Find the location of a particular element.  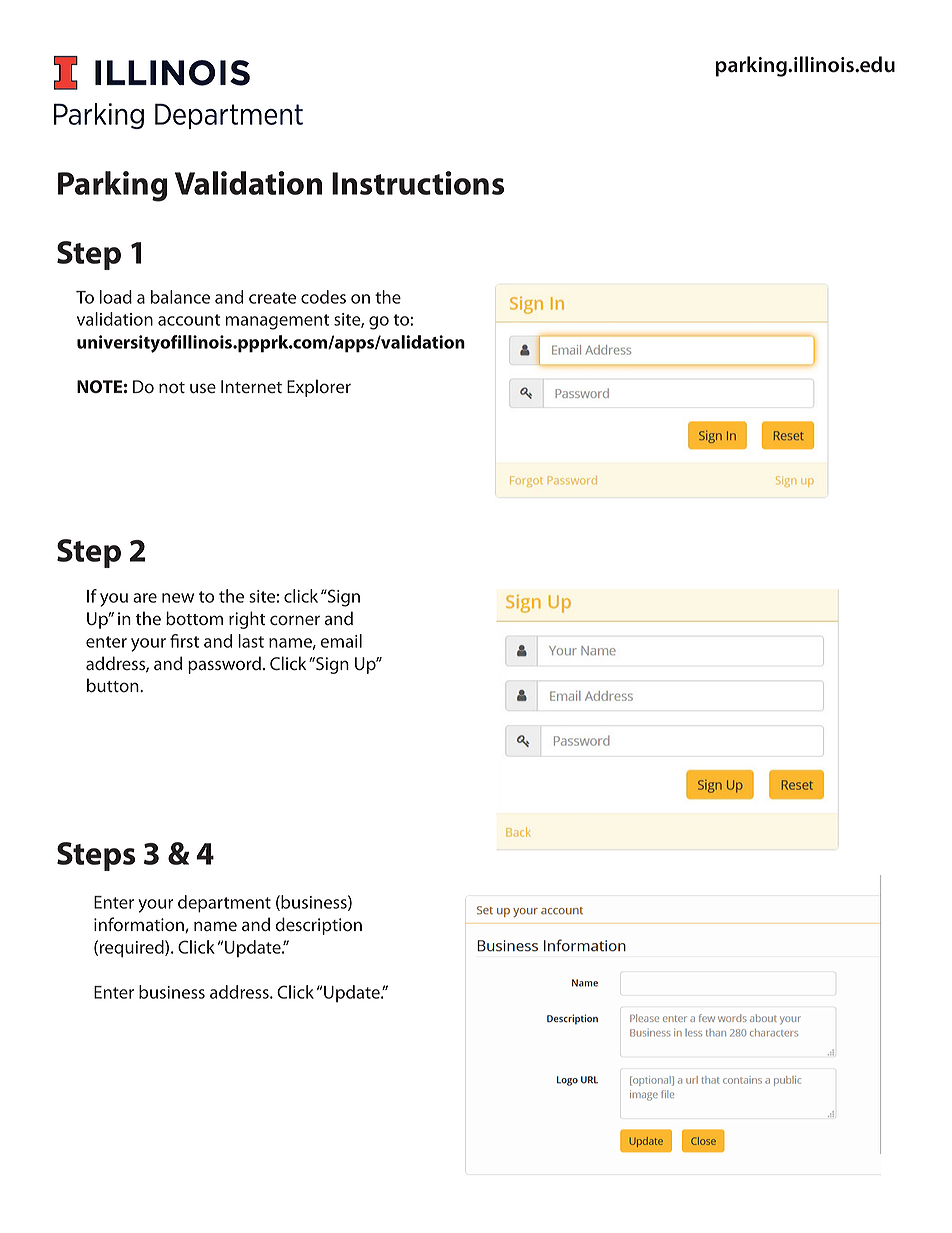

use is located at coordinates (203, 388).
